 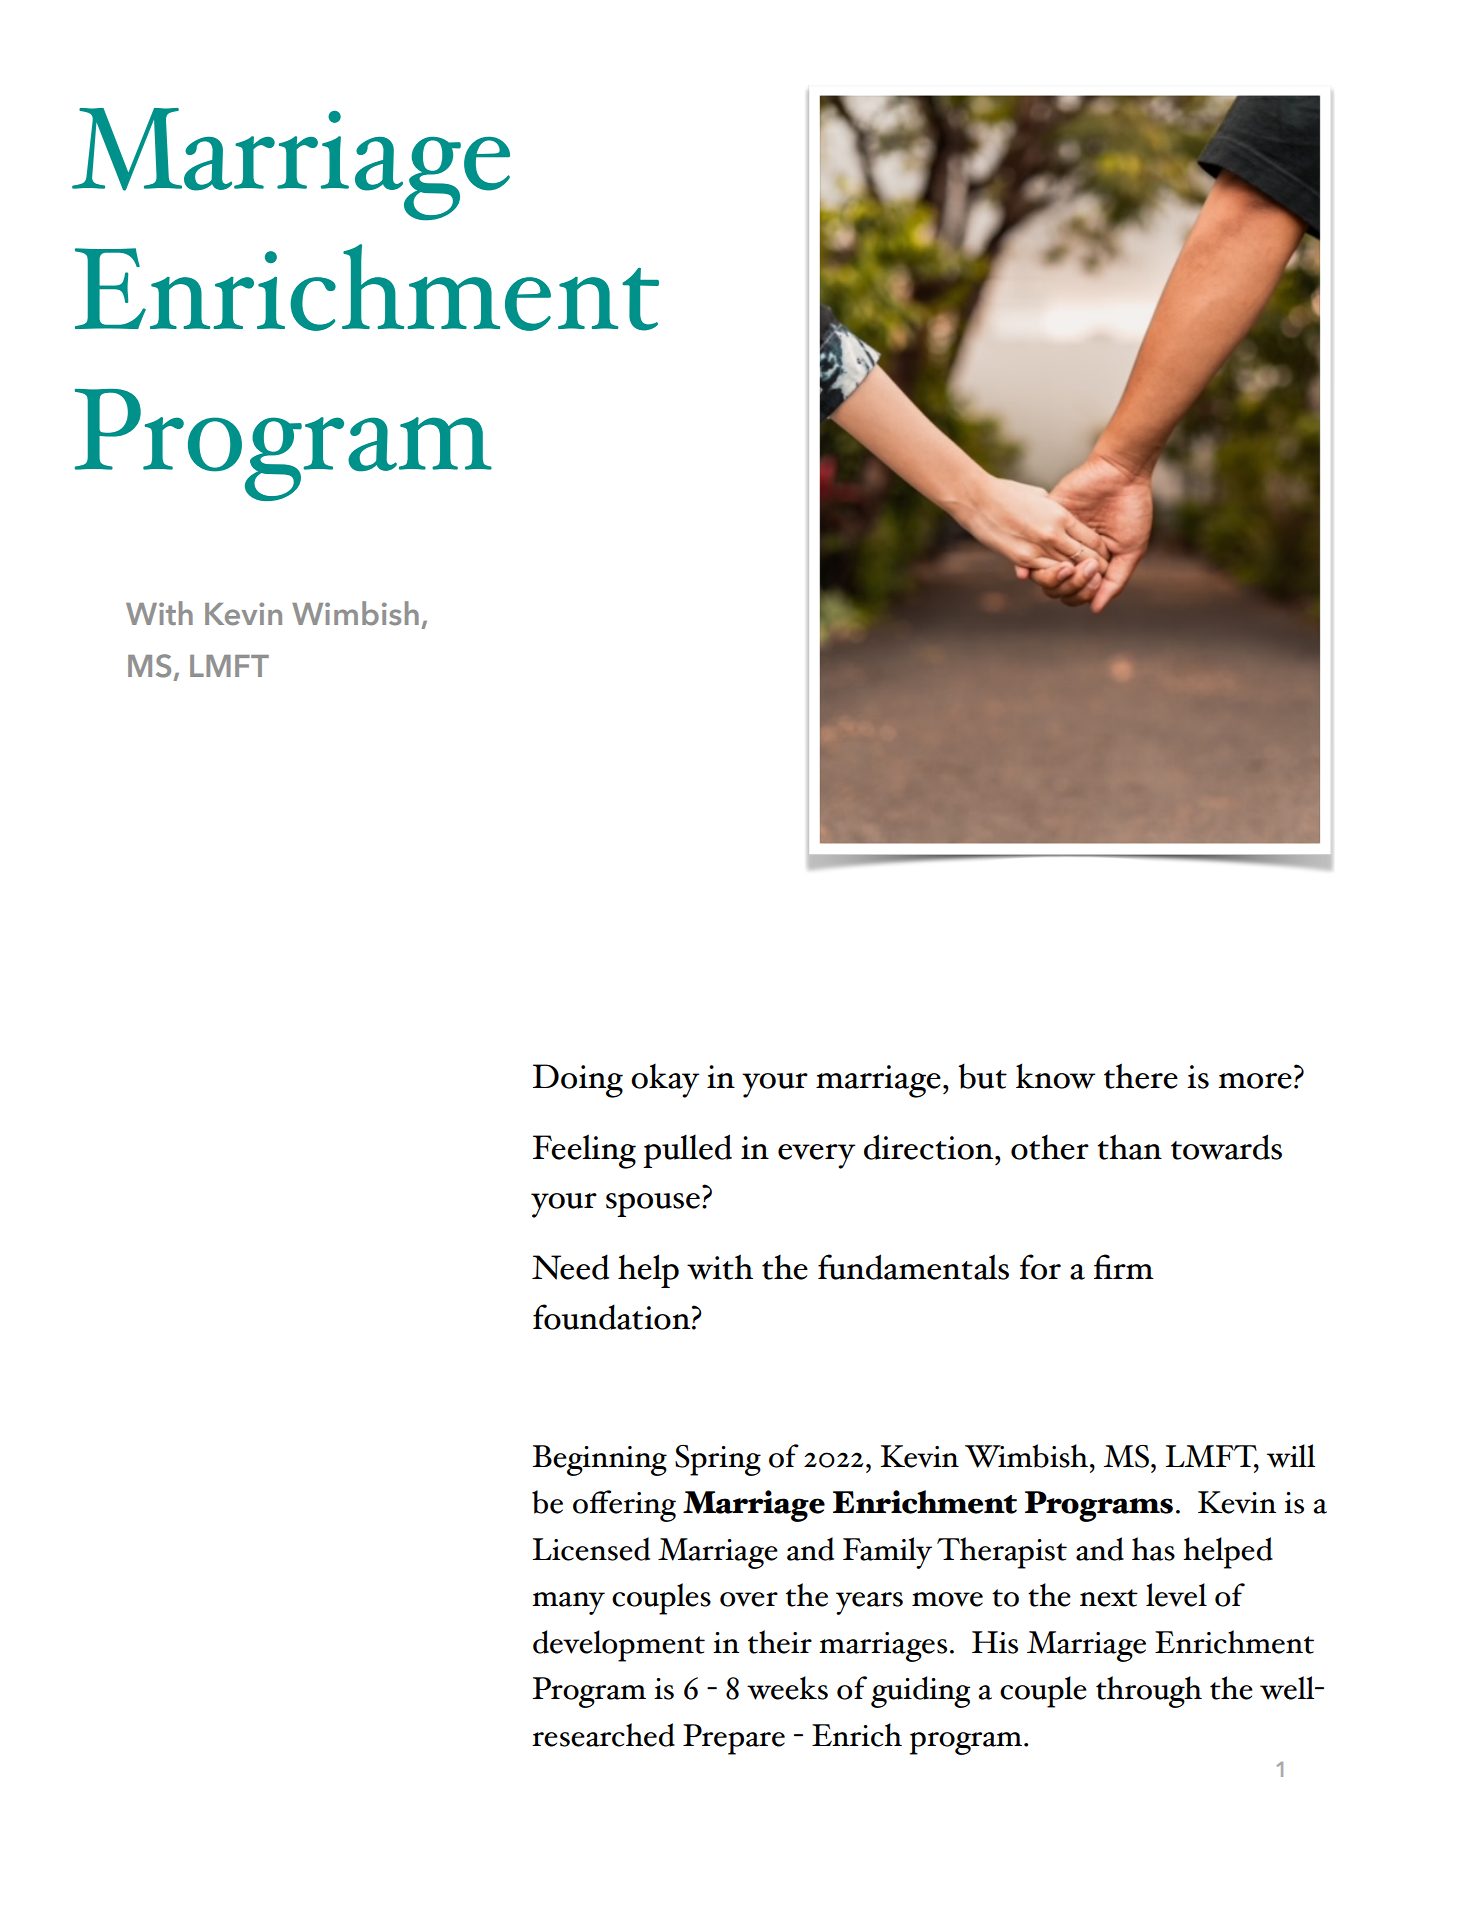 I want to click on through, so click(x=1149, y=1692).
